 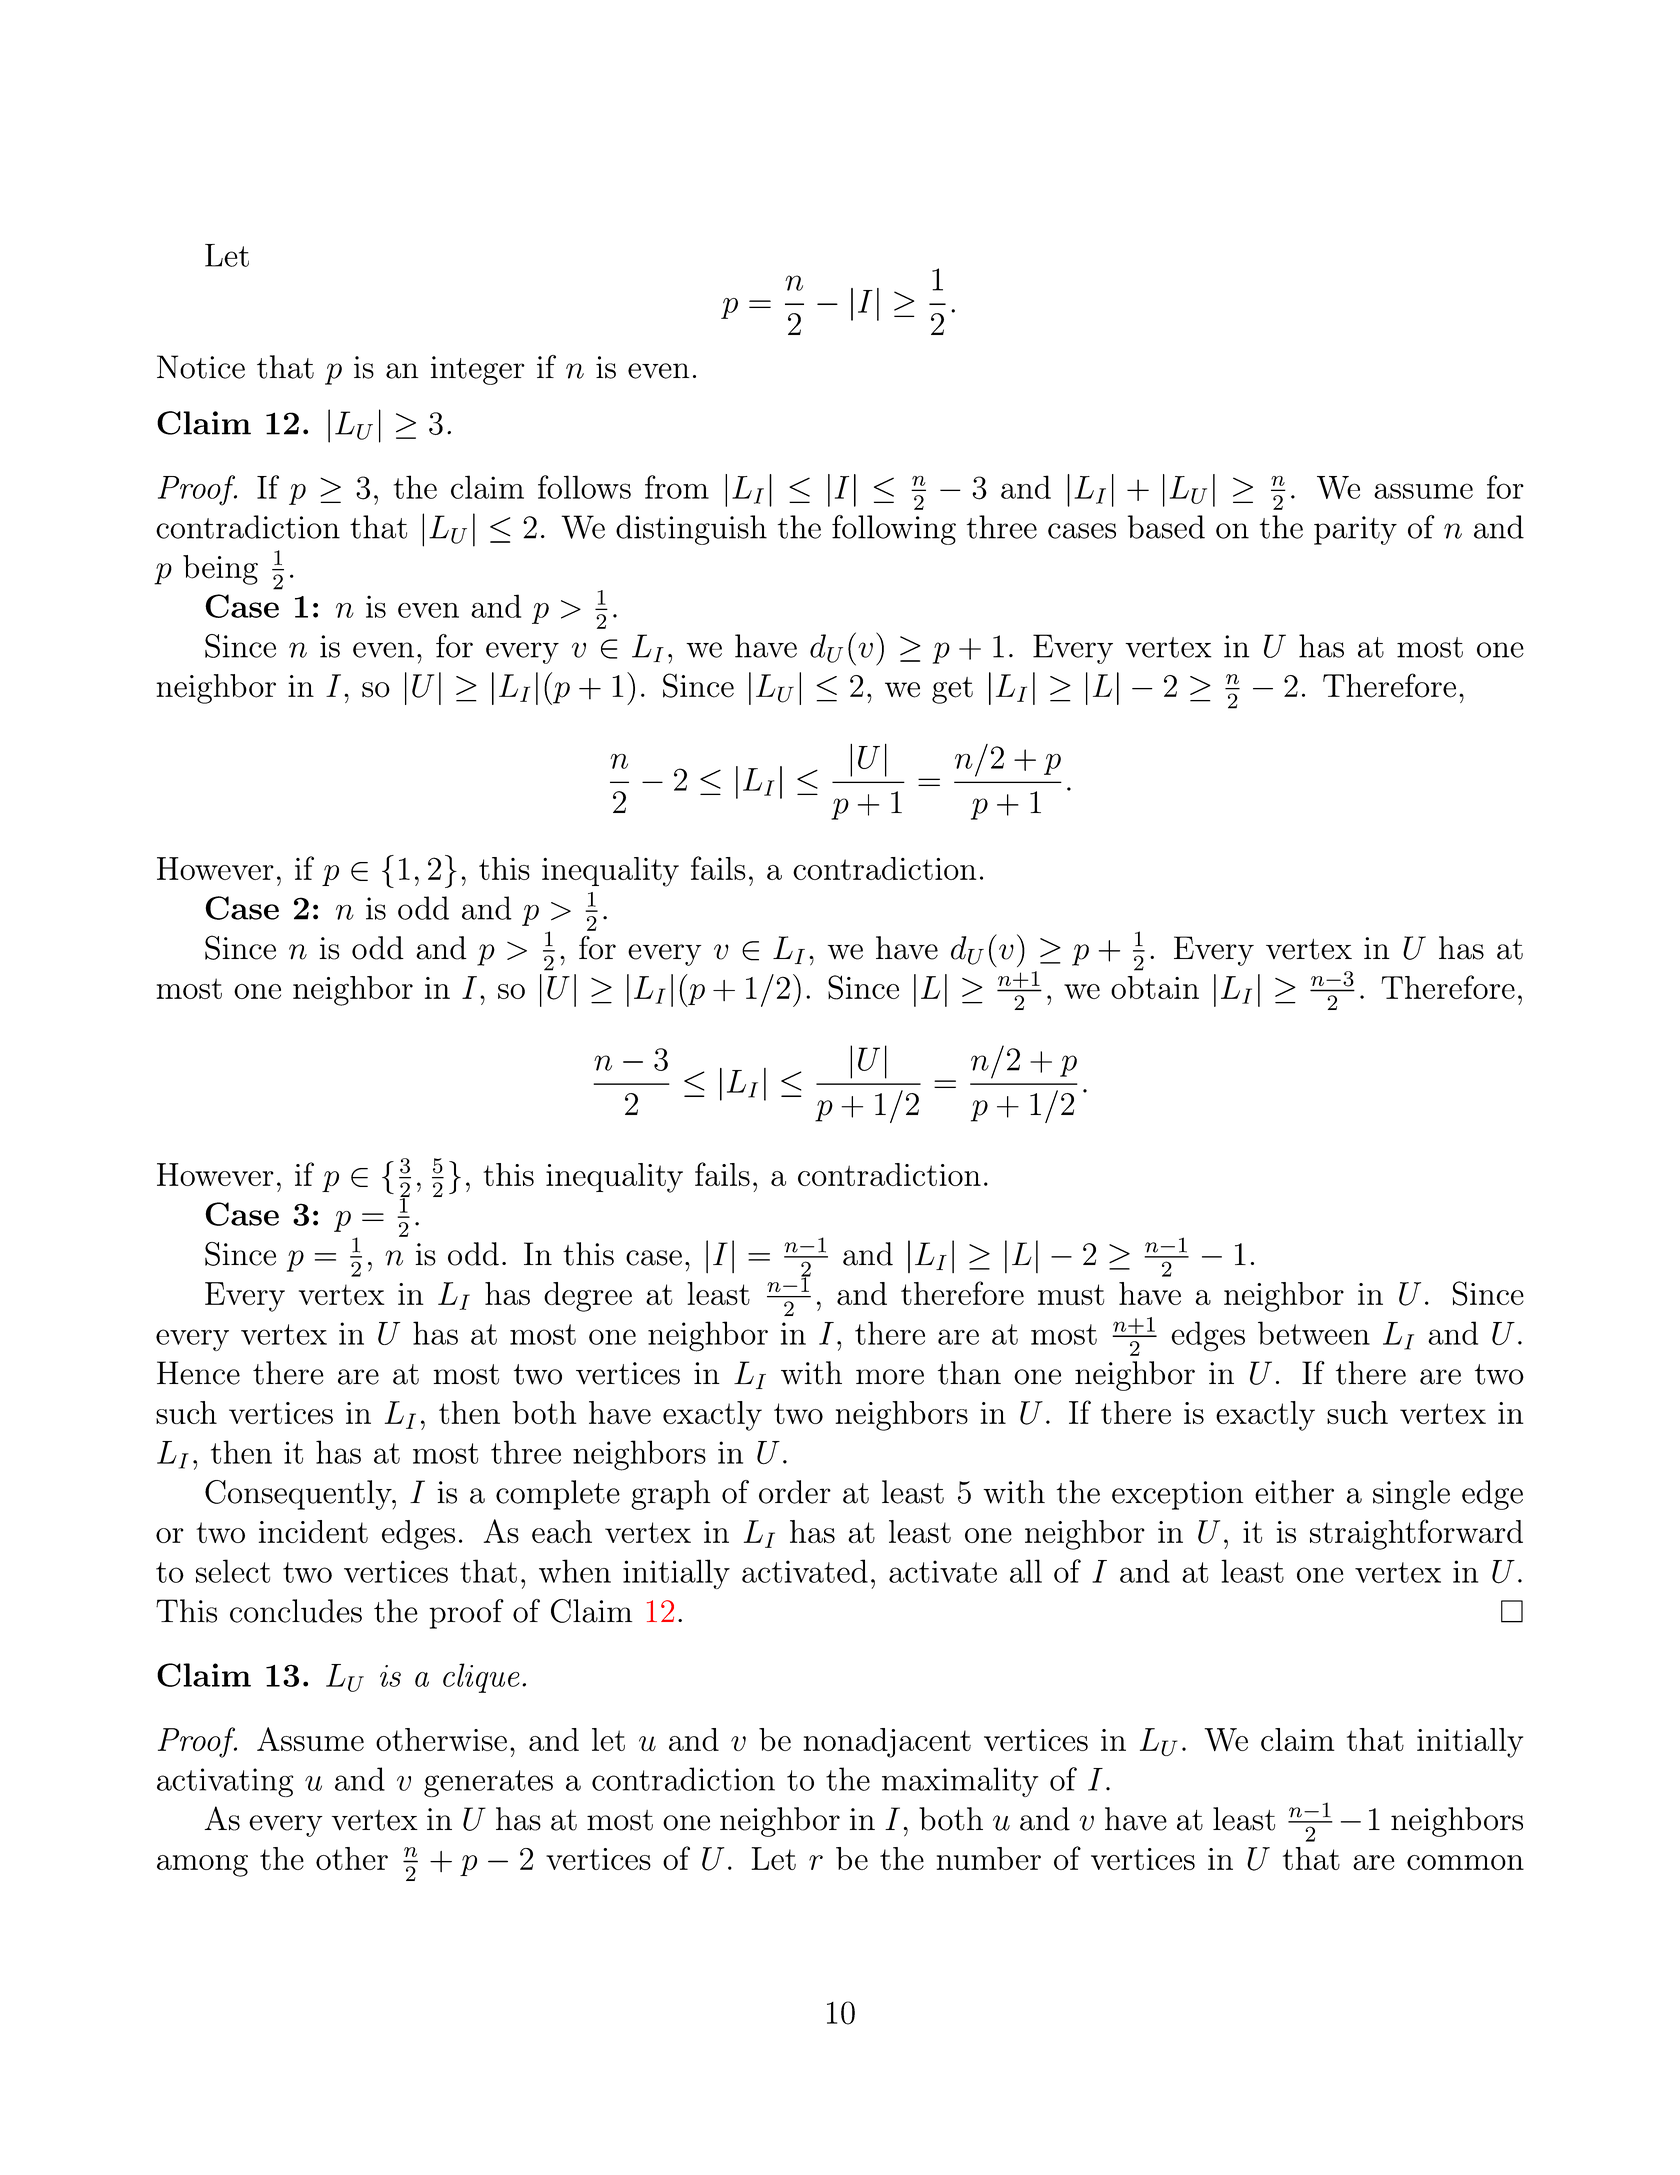 What do you see at coordinates (478, 370) in the screenshot?
I see `integer` at bounding box center [478, 370].
